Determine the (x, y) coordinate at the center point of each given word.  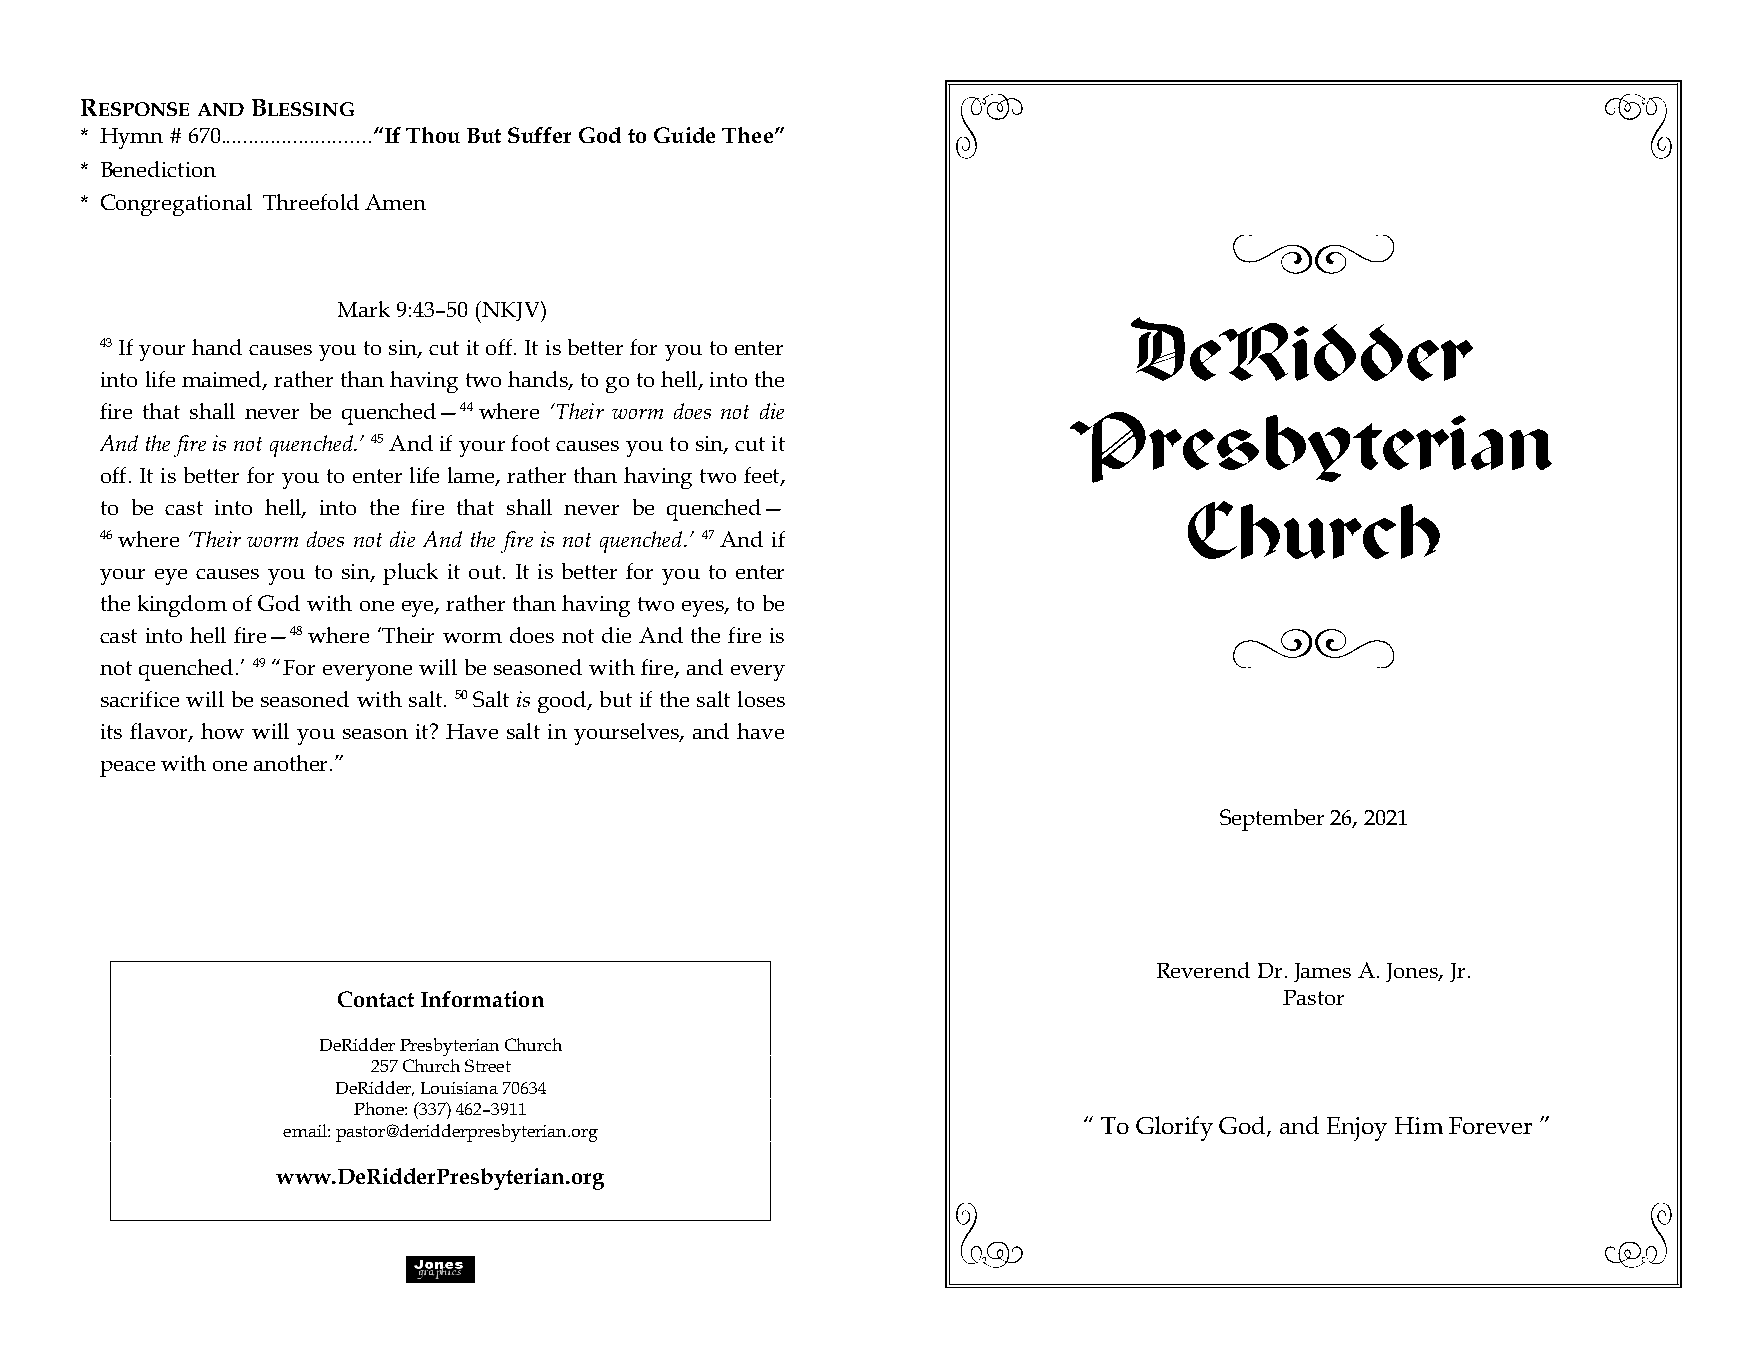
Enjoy (1357, 1129)
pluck (410, 574)
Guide (684, 135)
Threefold (311, 202)
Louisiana (459, 1088)
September (1272, 820)
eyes (704, 609)
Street (488, 1065)
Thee (747, 135)
